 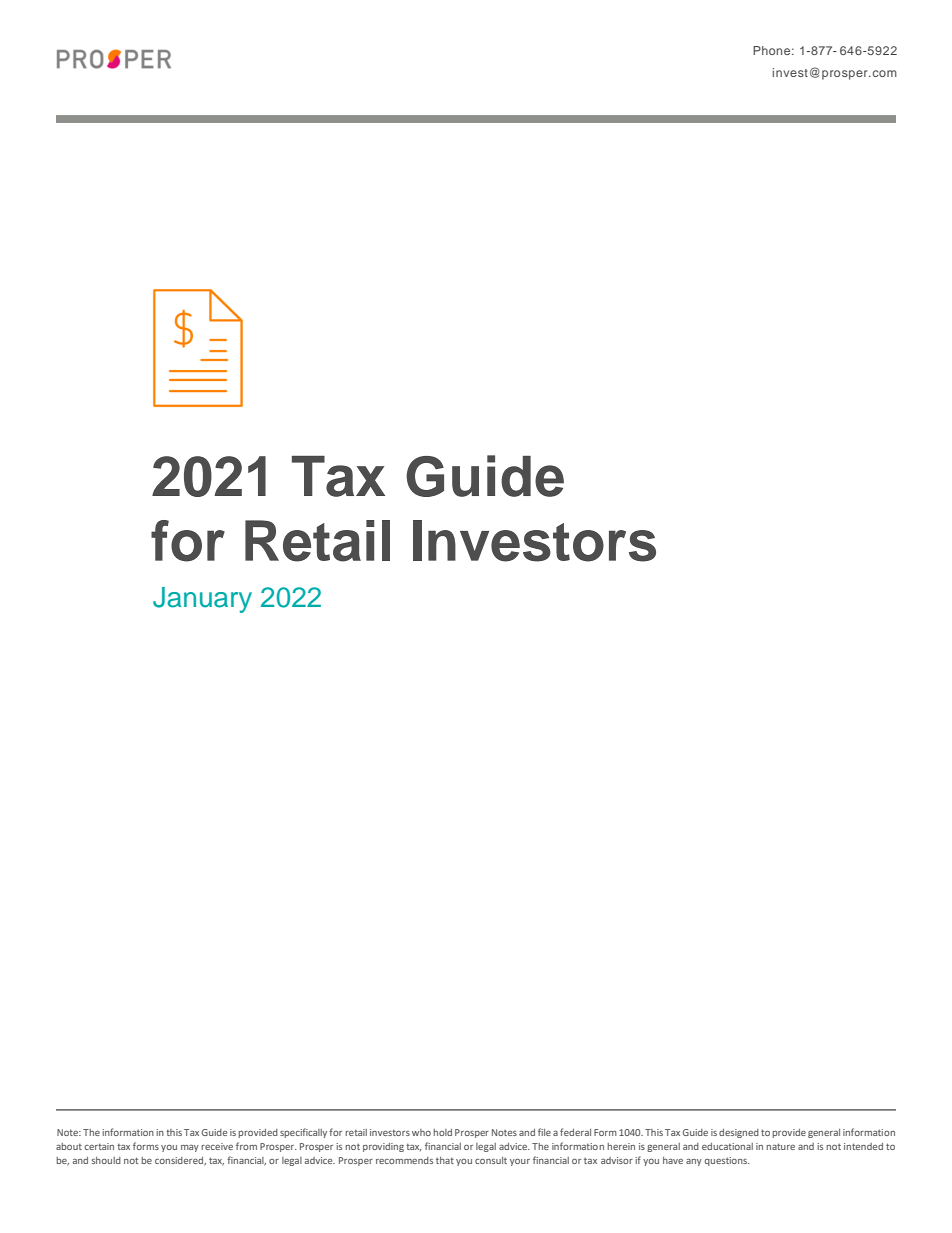 What do you see at coordinates (544, 1132) in the image?
I see `file` at bounding box center [544, 1132].
